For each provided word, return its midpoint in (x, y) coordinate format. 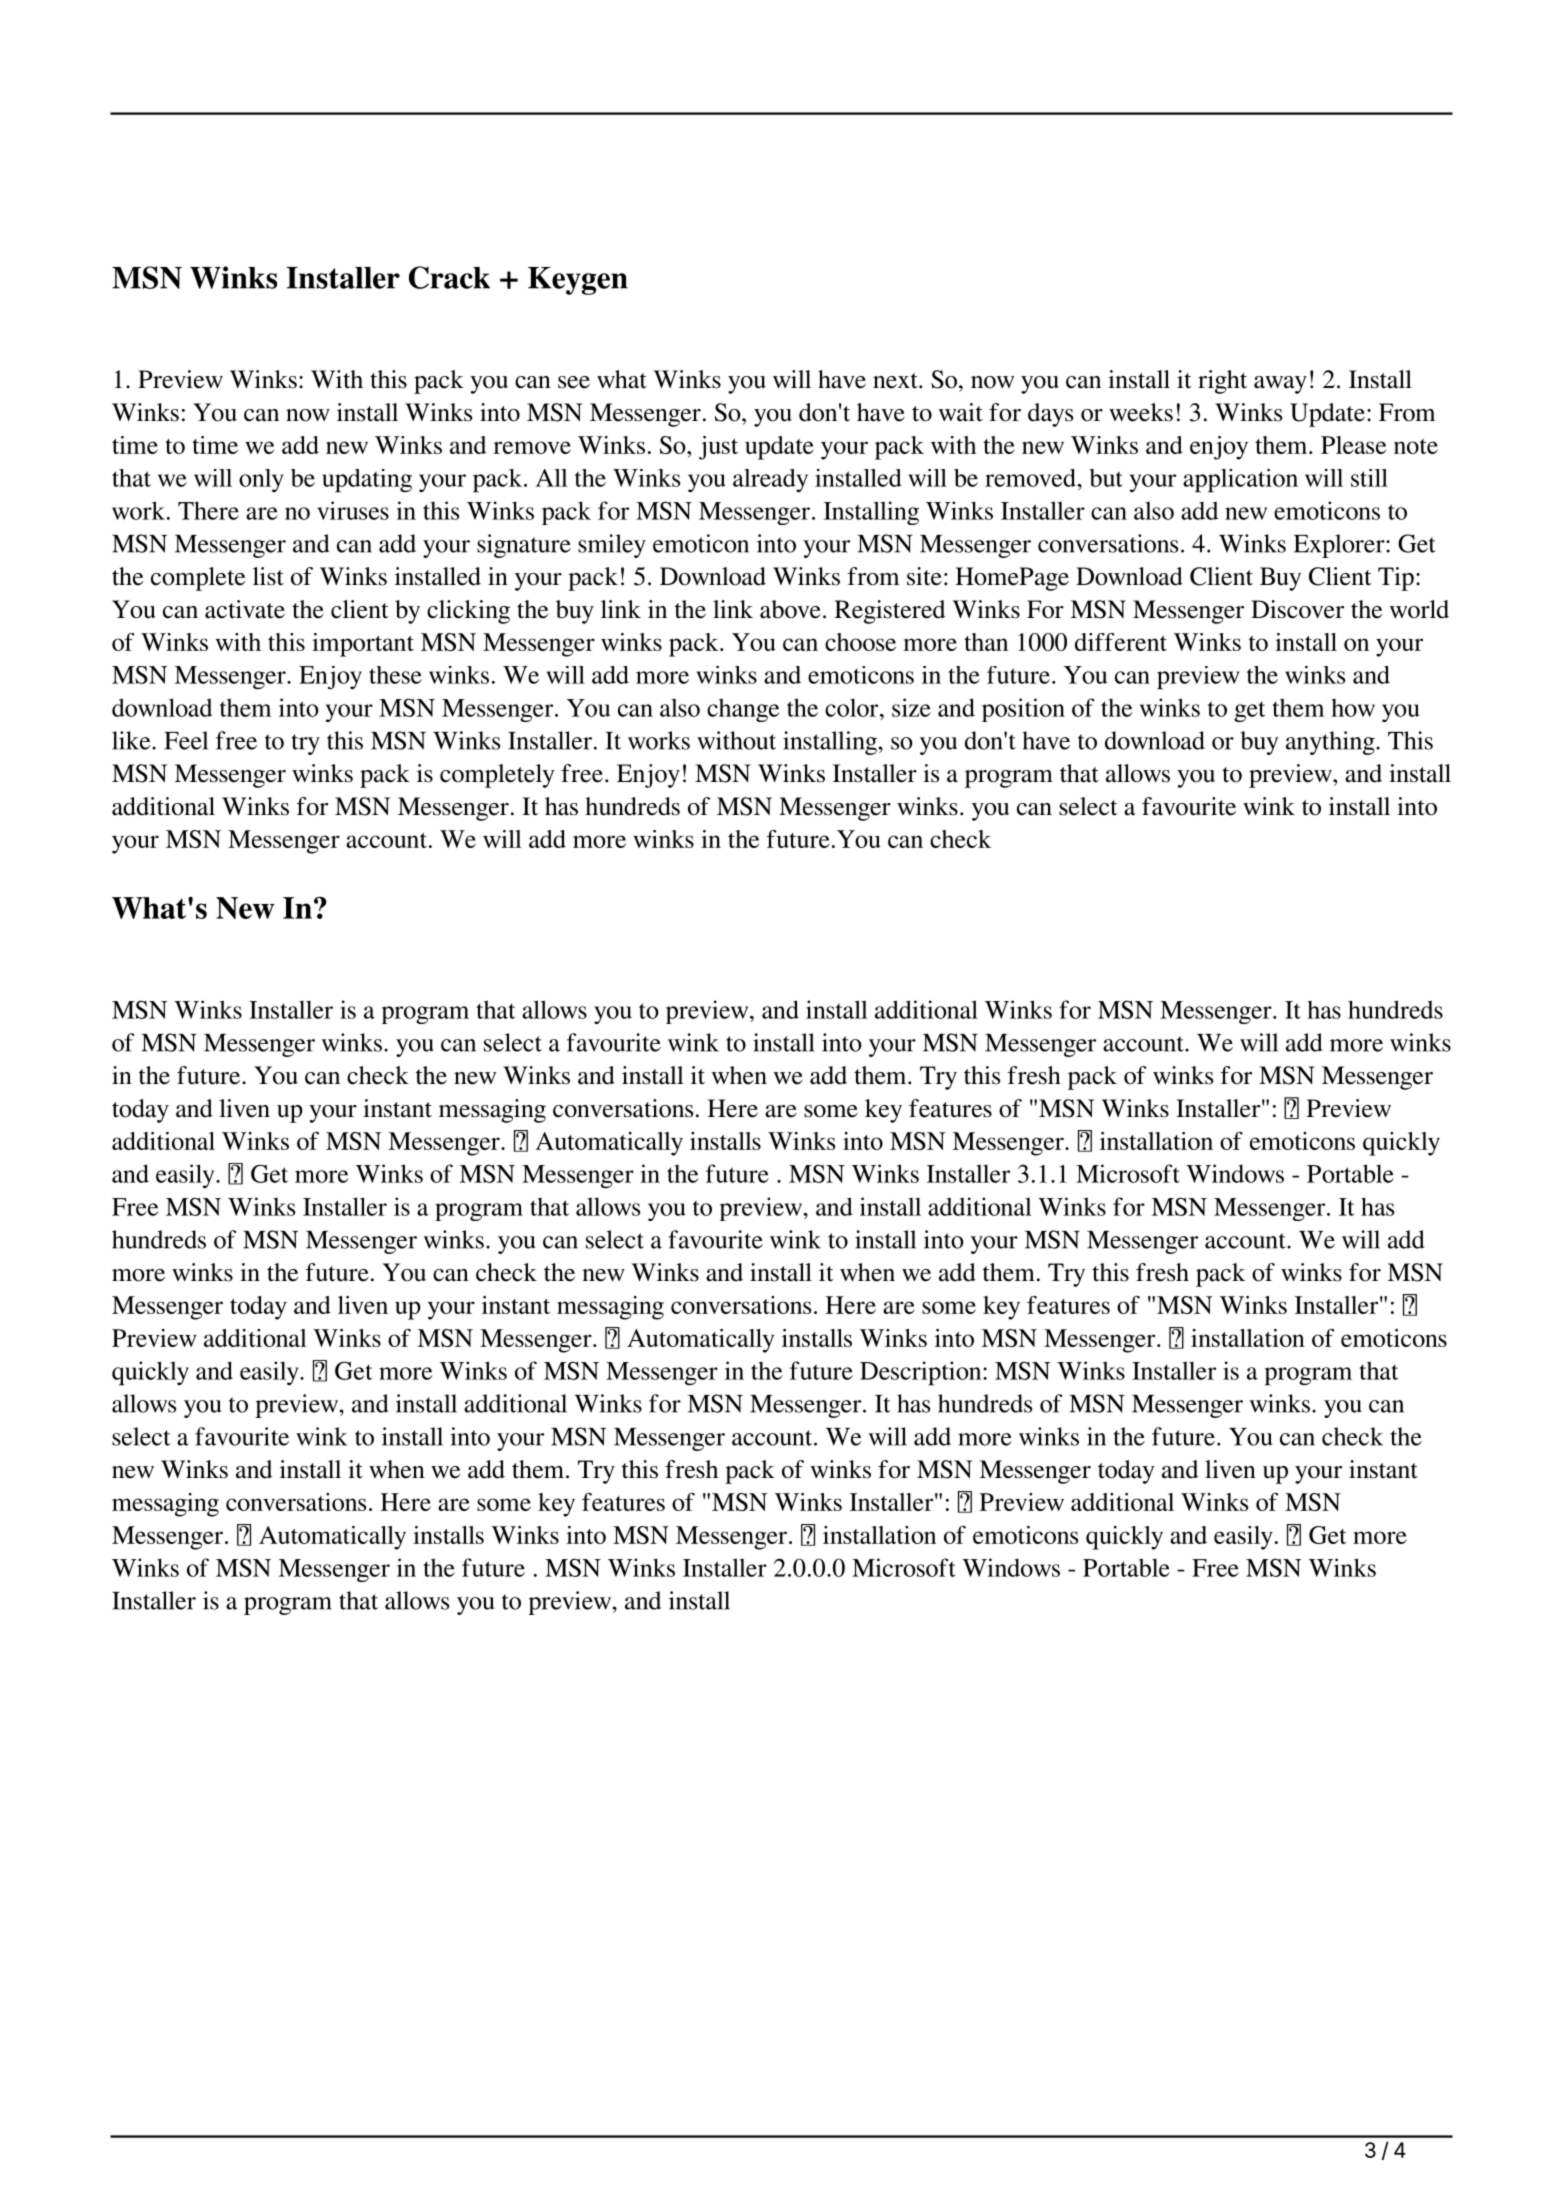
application (1240, 481)
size (911, 707)
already (770, 480)
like (132, 740)
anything (1331, 743)
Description (922, 1373)
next (896, 381)
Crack (449, 277)
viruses (353, 510)
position (1023, 710)
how (1353, 707)
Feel (186, 740)
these (395, 675)
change (743, 710)
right (1222, 382)
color (853, 707)
